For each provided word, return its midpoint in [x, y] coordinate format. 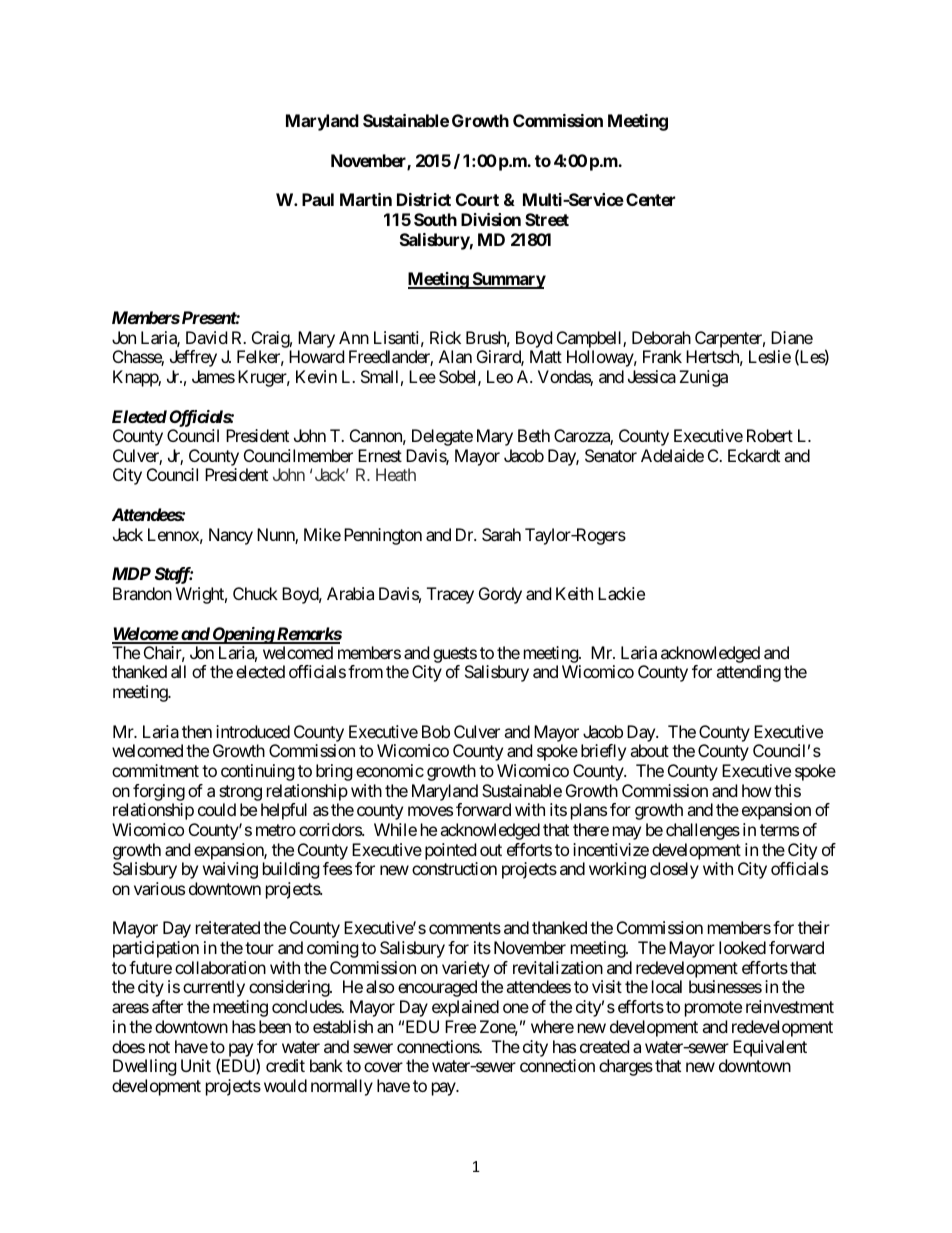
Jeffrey [193, 358]
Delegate [442, 437]
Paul [318, 199]
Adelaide [672, 455]
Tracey [450, 595]
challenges [703, 831]
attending [748, 673]
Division [491, 219]
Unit [196, 1065]
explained [465, 1008]
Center [650, 199]
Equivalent [770, 1048]
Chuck [255, 593]
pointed [450, 851]
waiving [230, 870]
